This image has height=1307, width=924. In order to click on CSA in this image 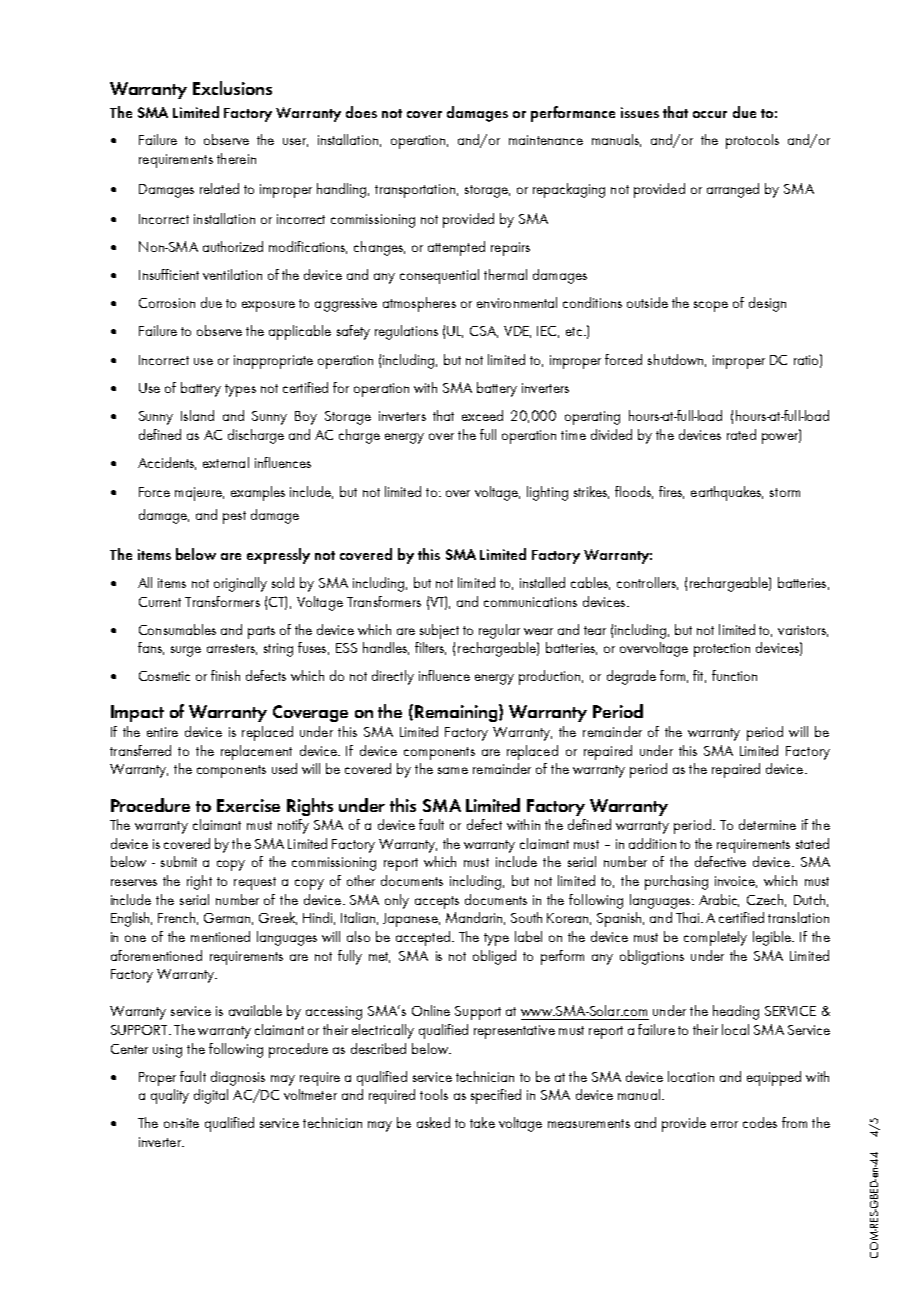, I will do `click(484, 332)`.
